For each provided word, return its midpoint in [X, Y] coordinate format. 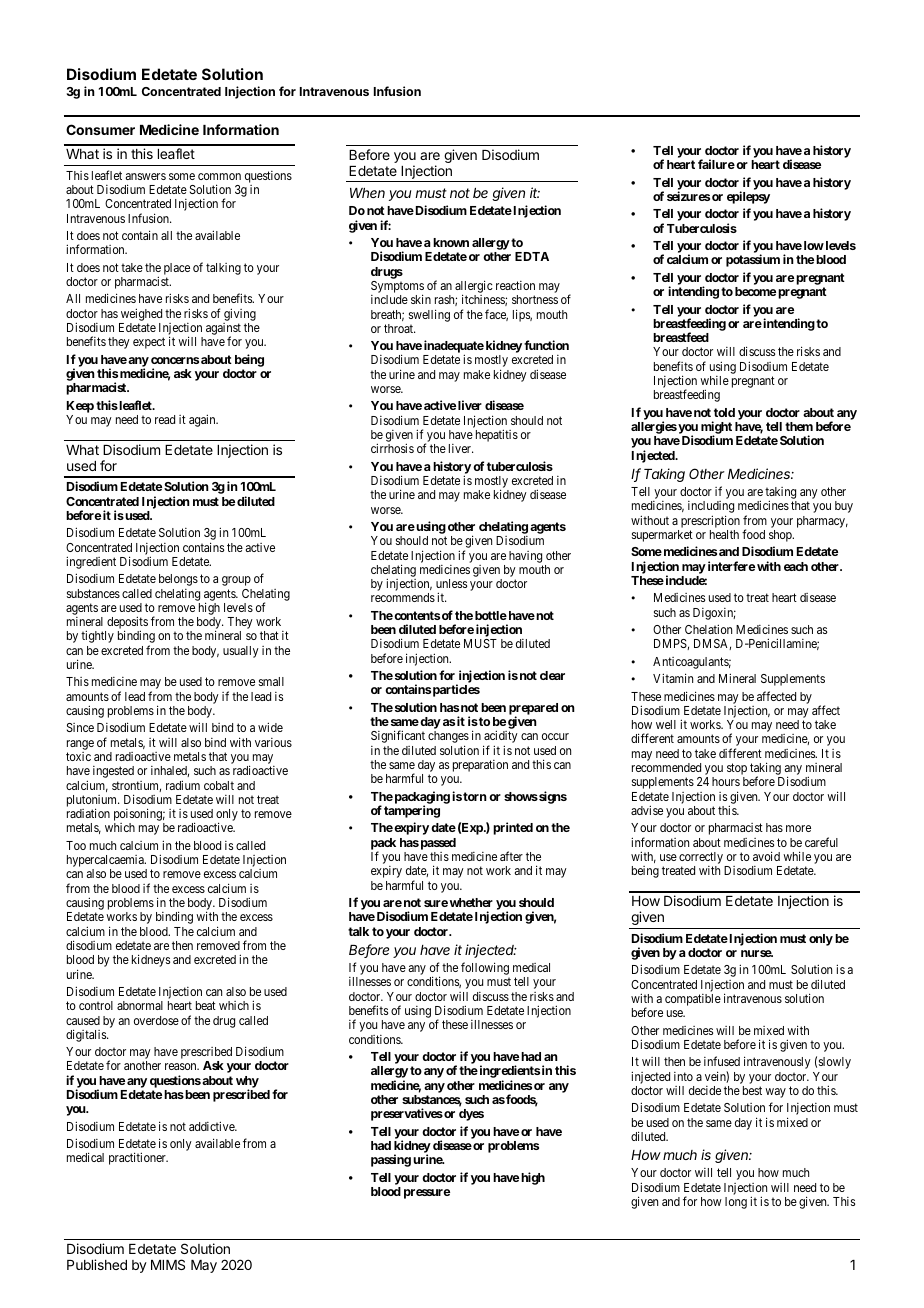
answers [146, 176]
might [716, 428]
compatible [693, 1000]
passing [391, 1160]
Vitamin [673, 678]
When [367, 193]
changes [448, 738]
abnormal [140, 1005]
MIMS [168, 1264]
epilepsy [748, 197]
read [165, 419]
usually [241, 652]
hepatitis [497, 435]
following [485, 970]
